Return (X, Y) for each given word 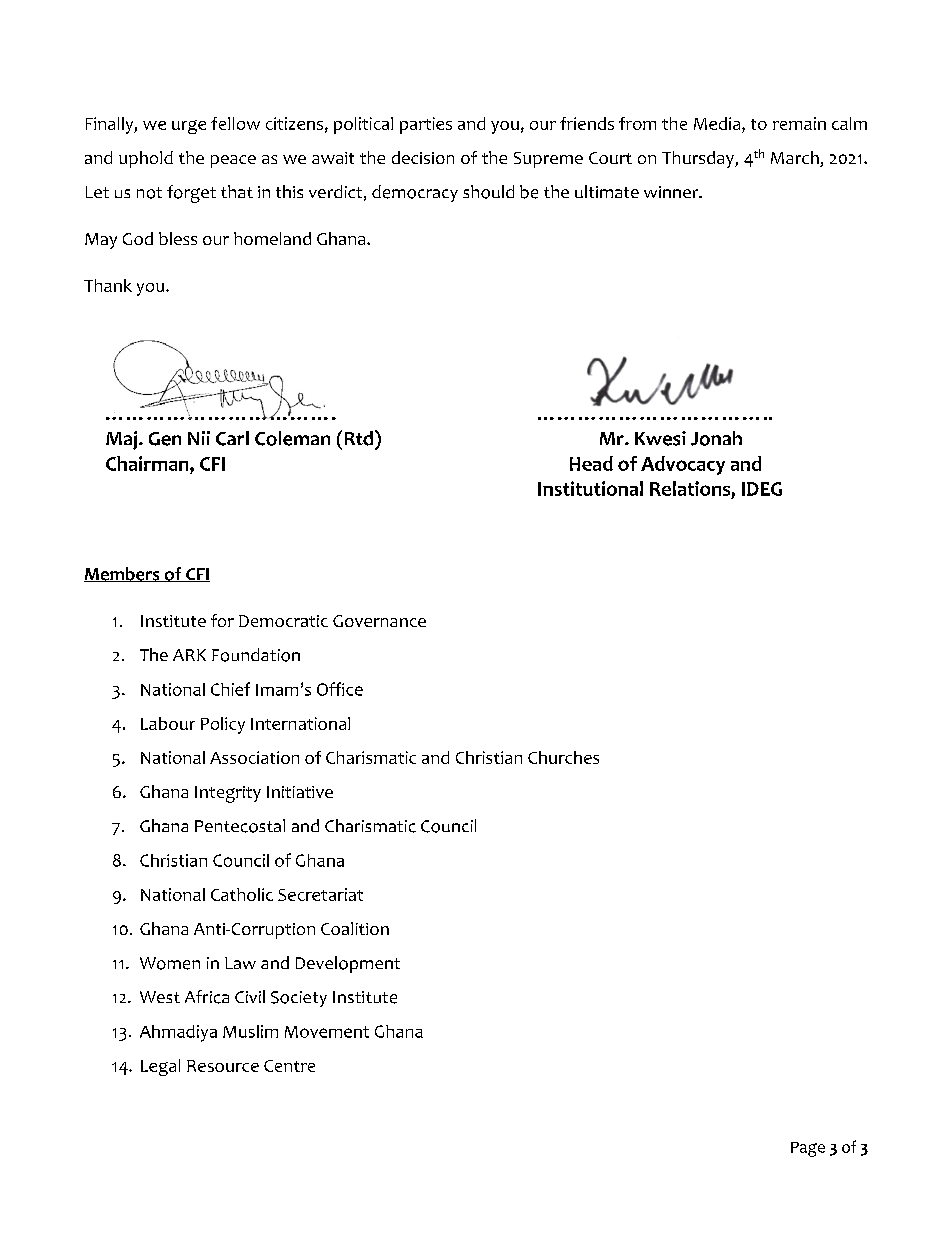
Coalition (355, 928)
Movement (327, 1032)
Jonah (716, 438)
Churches (563, 757)
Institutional (590, 488)
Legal (160, 1067)
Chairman (148, 463)
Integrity (228, 794)
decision (423, 157)
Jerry (742, 138)
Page (808, 1149)
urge (189, 127)
